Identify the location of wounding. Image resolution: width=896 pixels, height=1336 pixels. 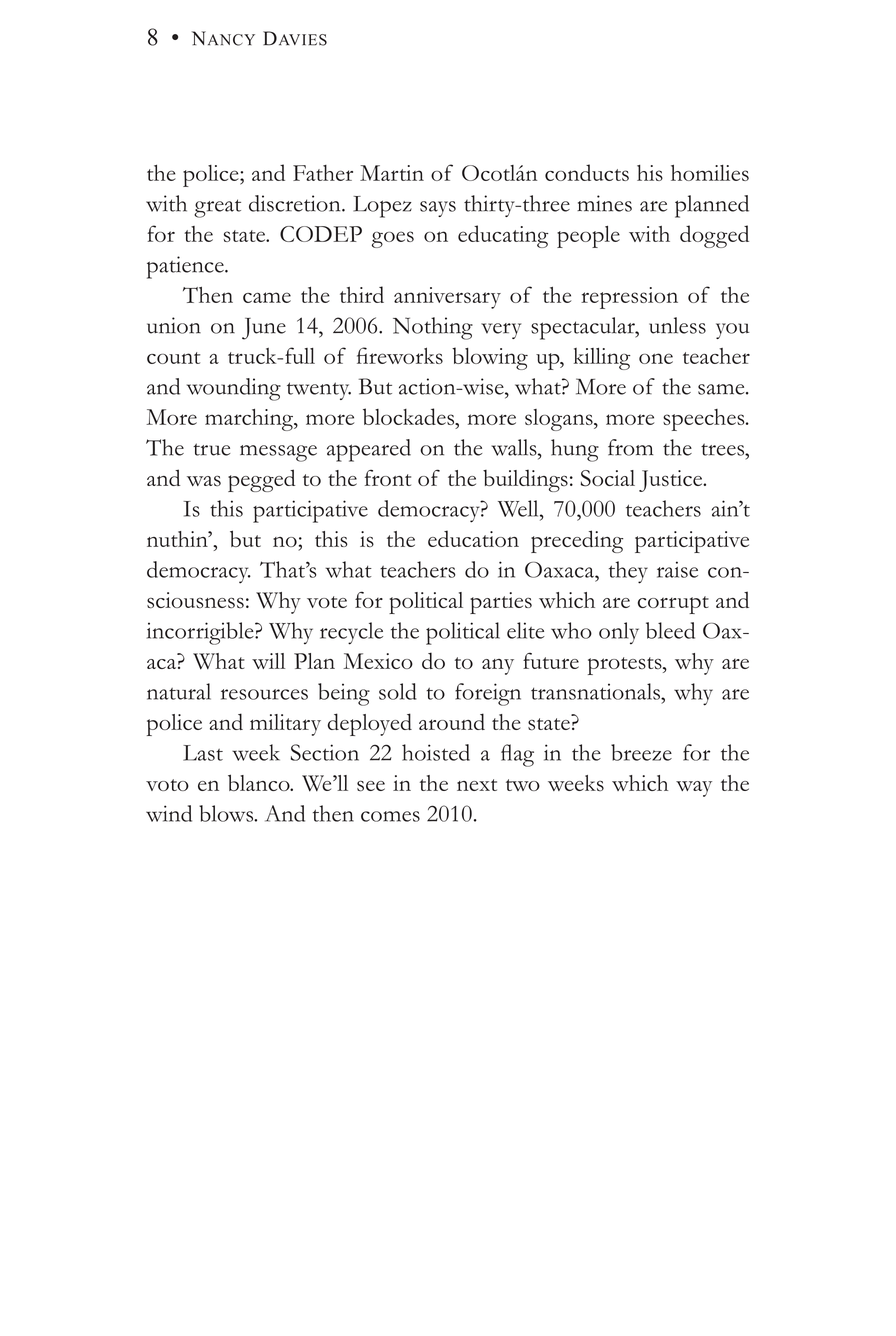
(234, 389).
